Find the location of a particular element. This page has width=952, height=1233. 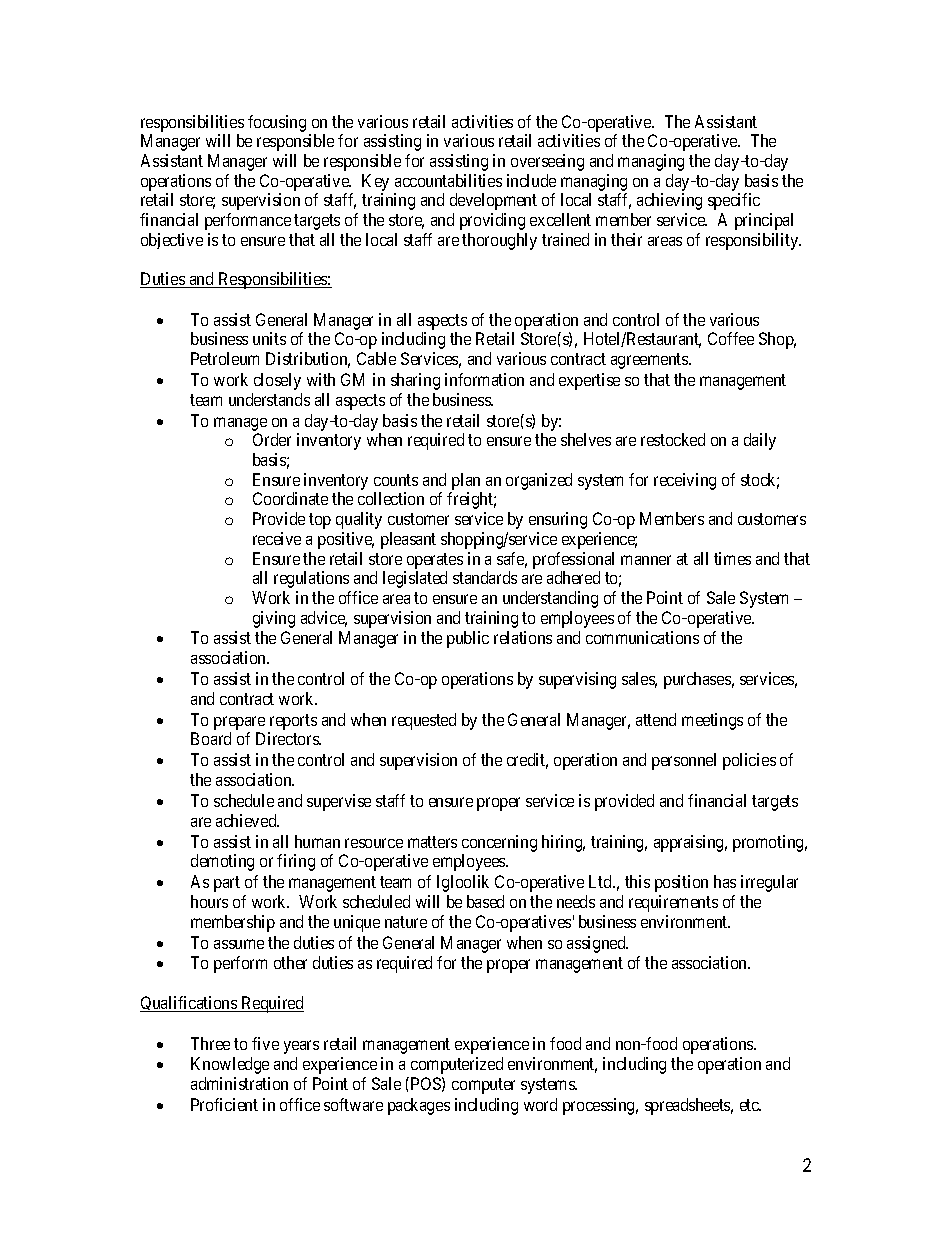

receive is located at coordinates (277, 538).
